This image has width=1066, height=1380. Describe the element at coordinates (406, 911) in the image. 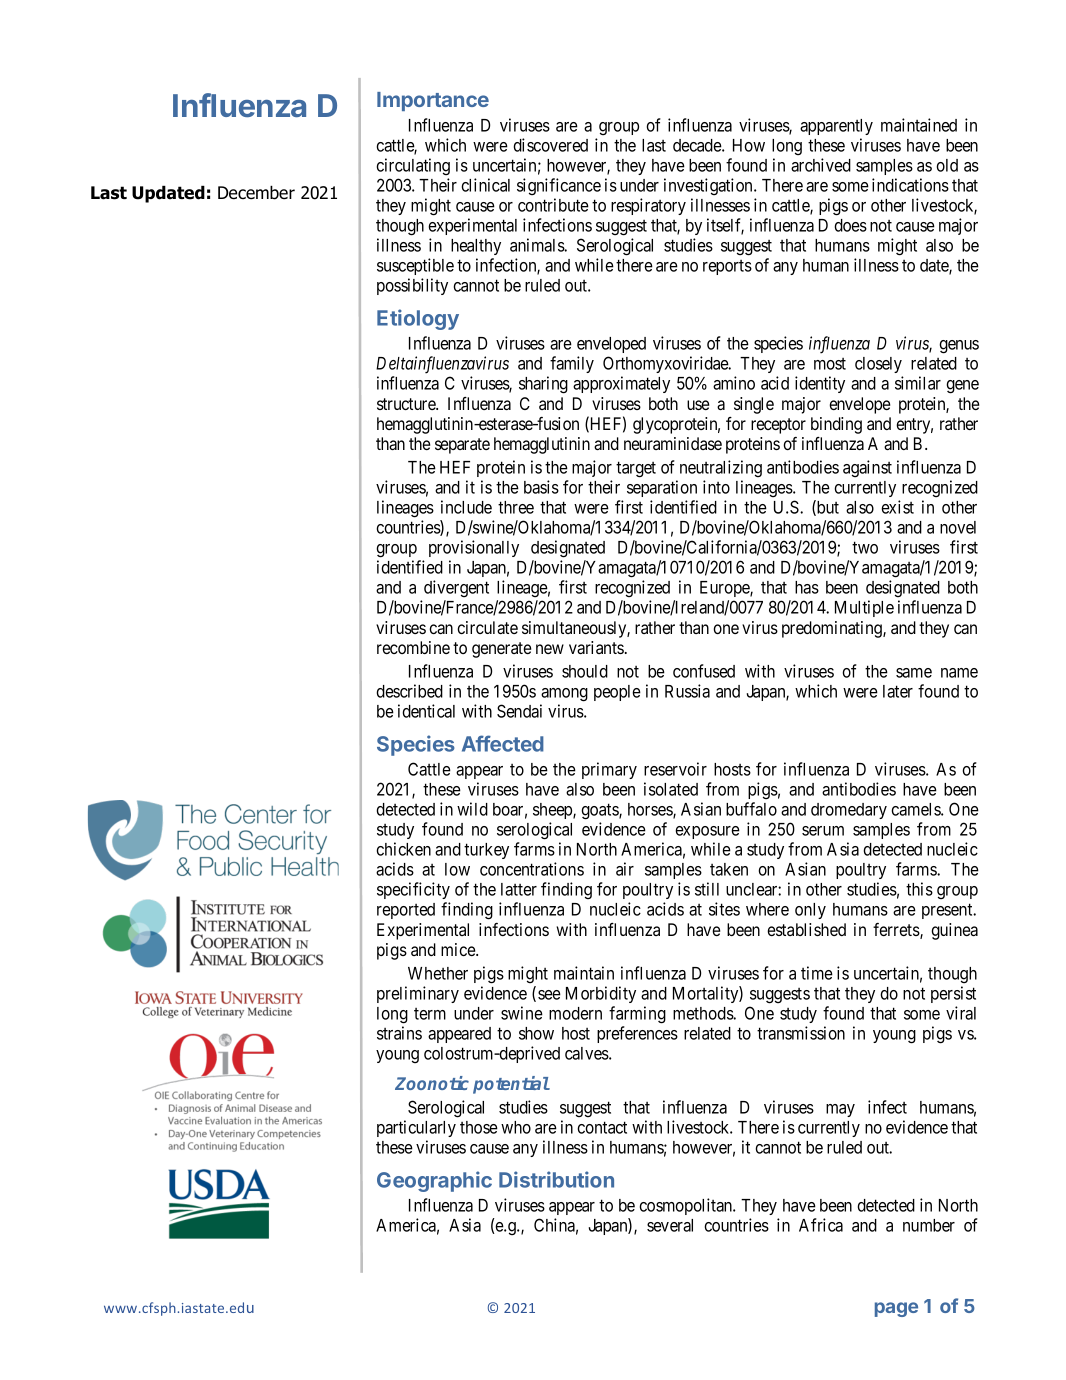

I see `reported` at that location.
